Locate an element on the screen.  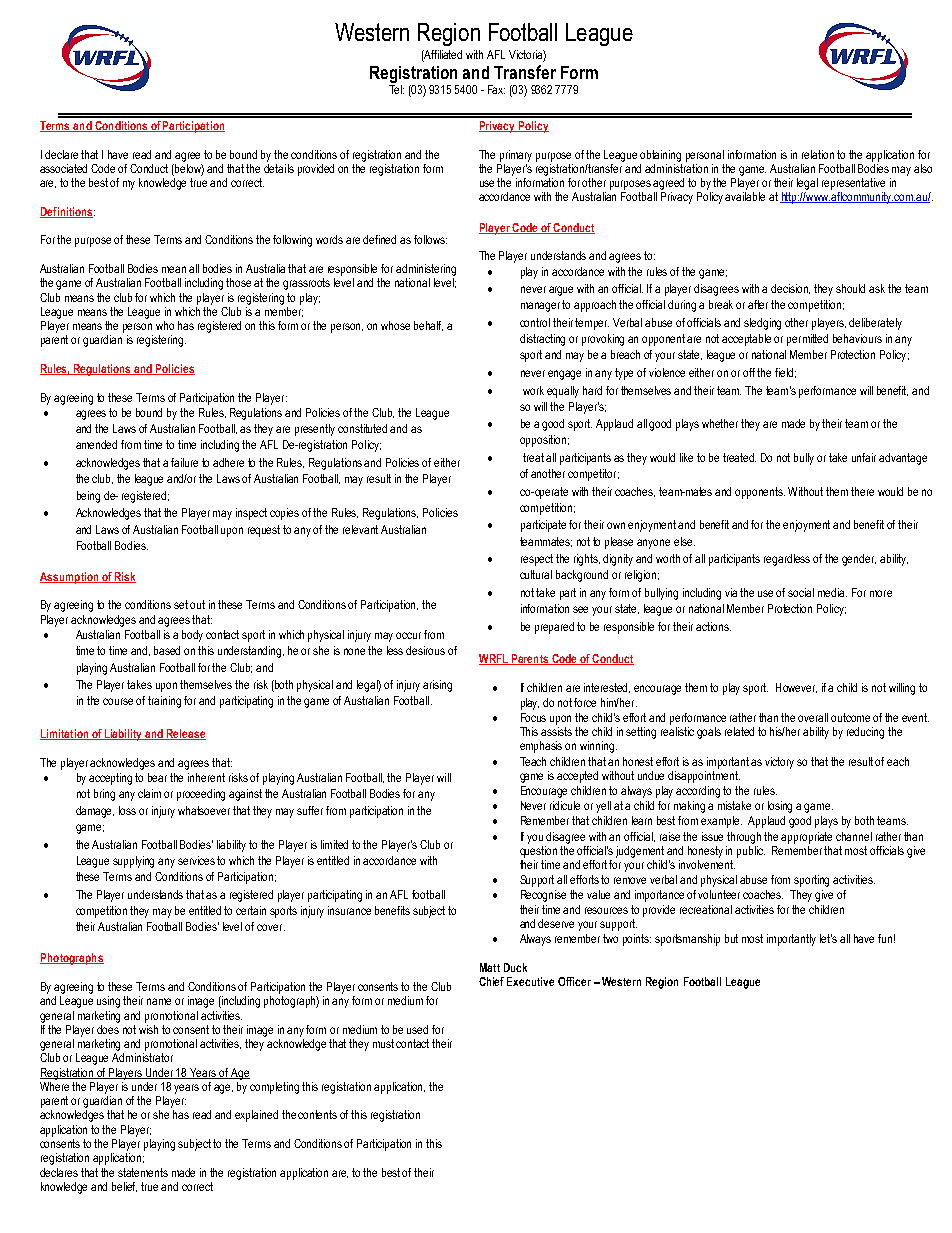
but is located at coordinates (731, 938).
